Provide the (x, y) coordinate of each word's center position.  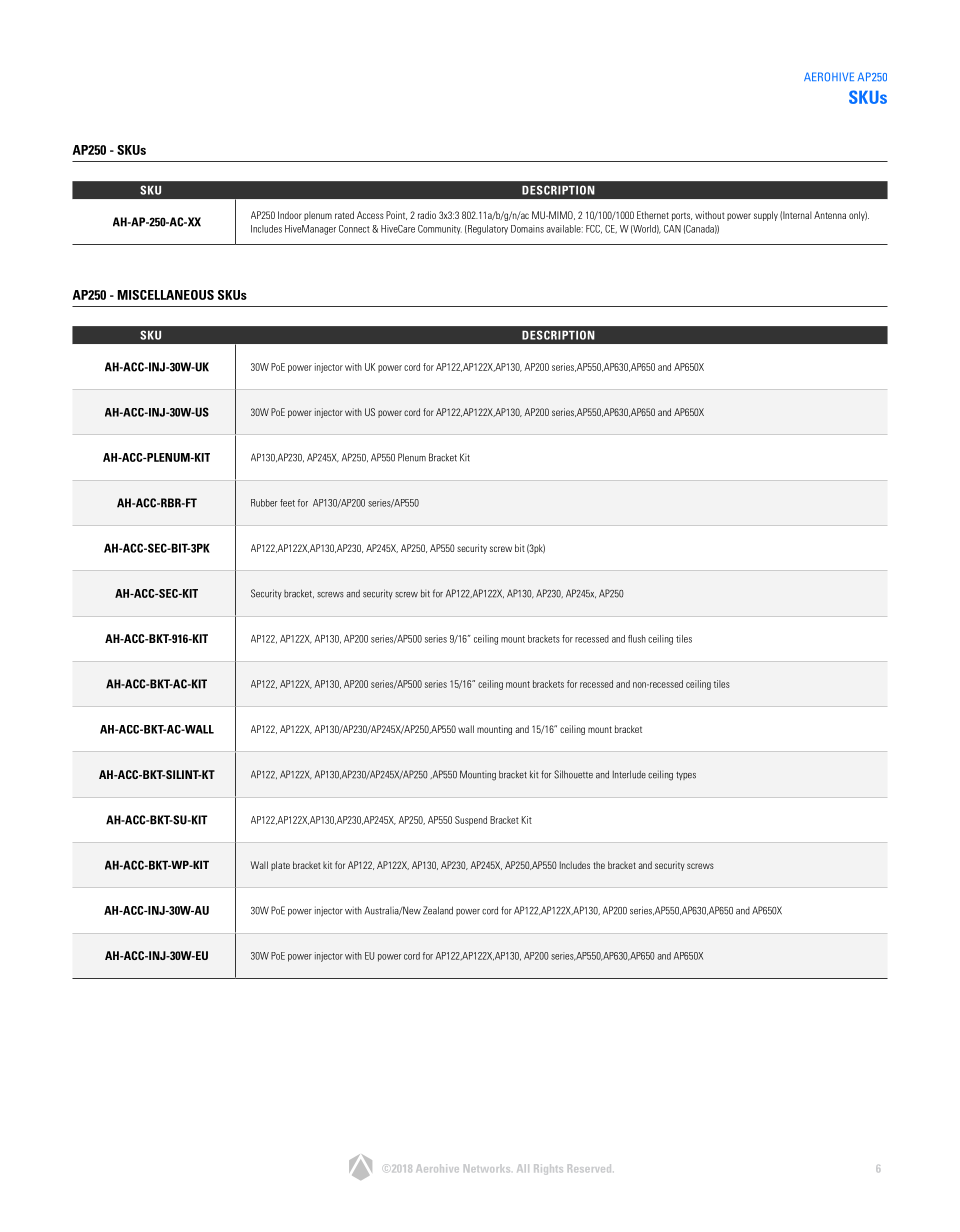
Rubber (264, 503)
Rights (548, 1169)
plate (280, 866)
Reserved (589, 1168)
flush (637, 639)
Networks (487, 1168)
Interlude (629, 774)
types (686, 775)
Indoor (290, 215)
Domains (527, 229)
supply (766, 216)
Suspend (471, 821)
